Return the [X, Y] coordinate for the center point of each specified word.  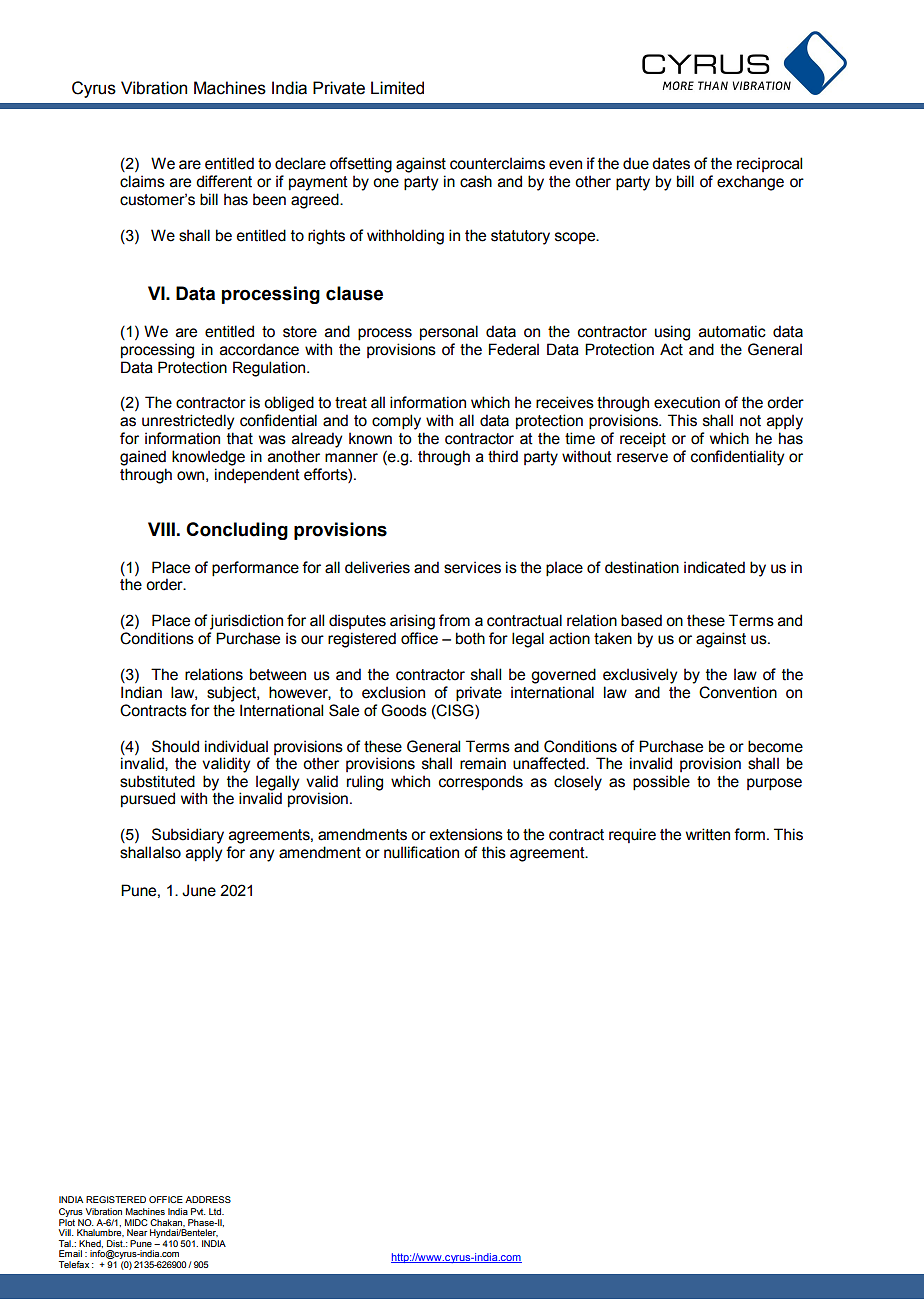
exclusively [640, 676]
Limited [397, 88]
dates [671, 163]
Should [175, 746]
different [224, 181]
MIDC [136, 1222]
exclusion [393, 692]
